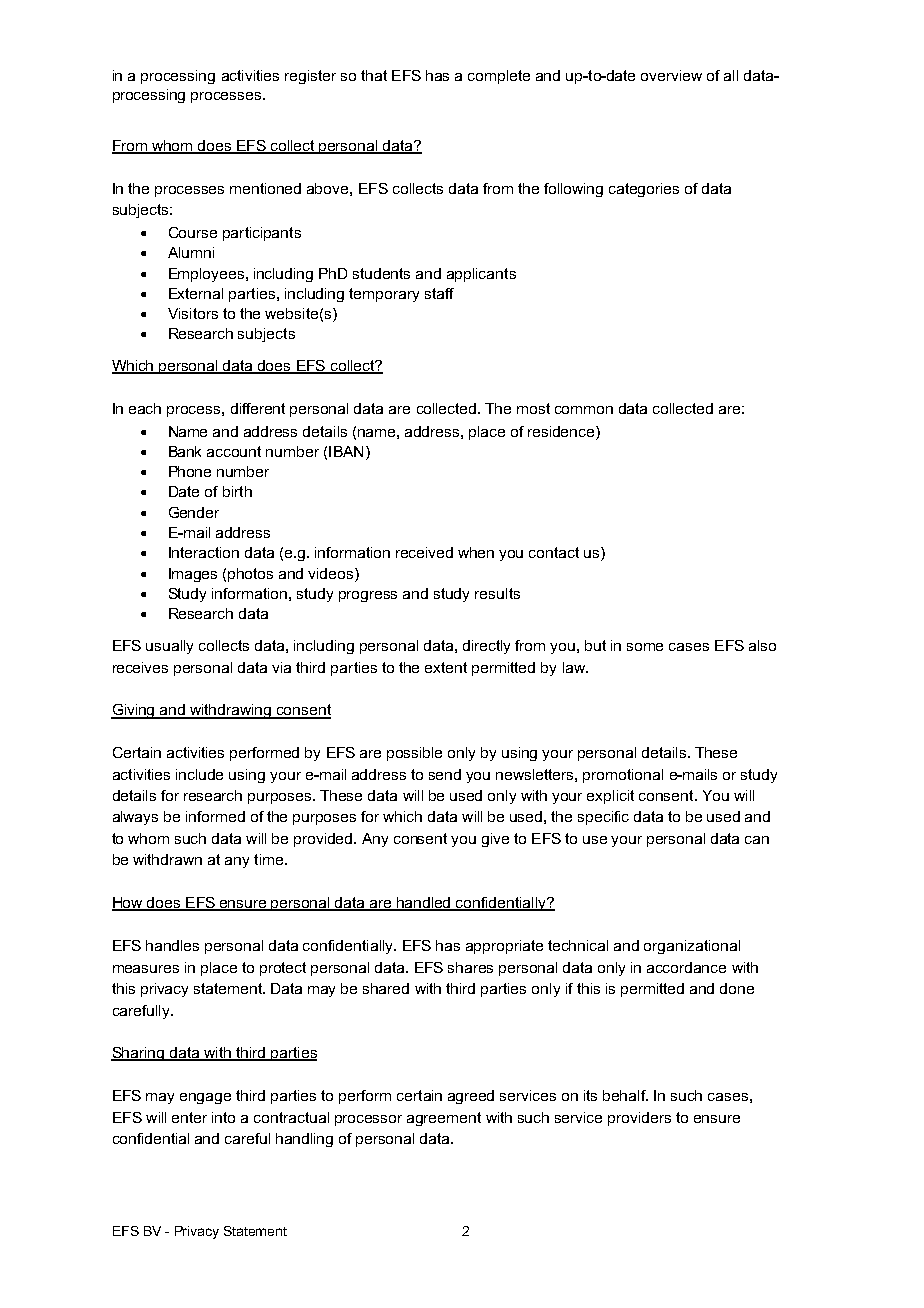 The width and height of the page is (924, 1308). I want to click on informed, so click(215, 816).
